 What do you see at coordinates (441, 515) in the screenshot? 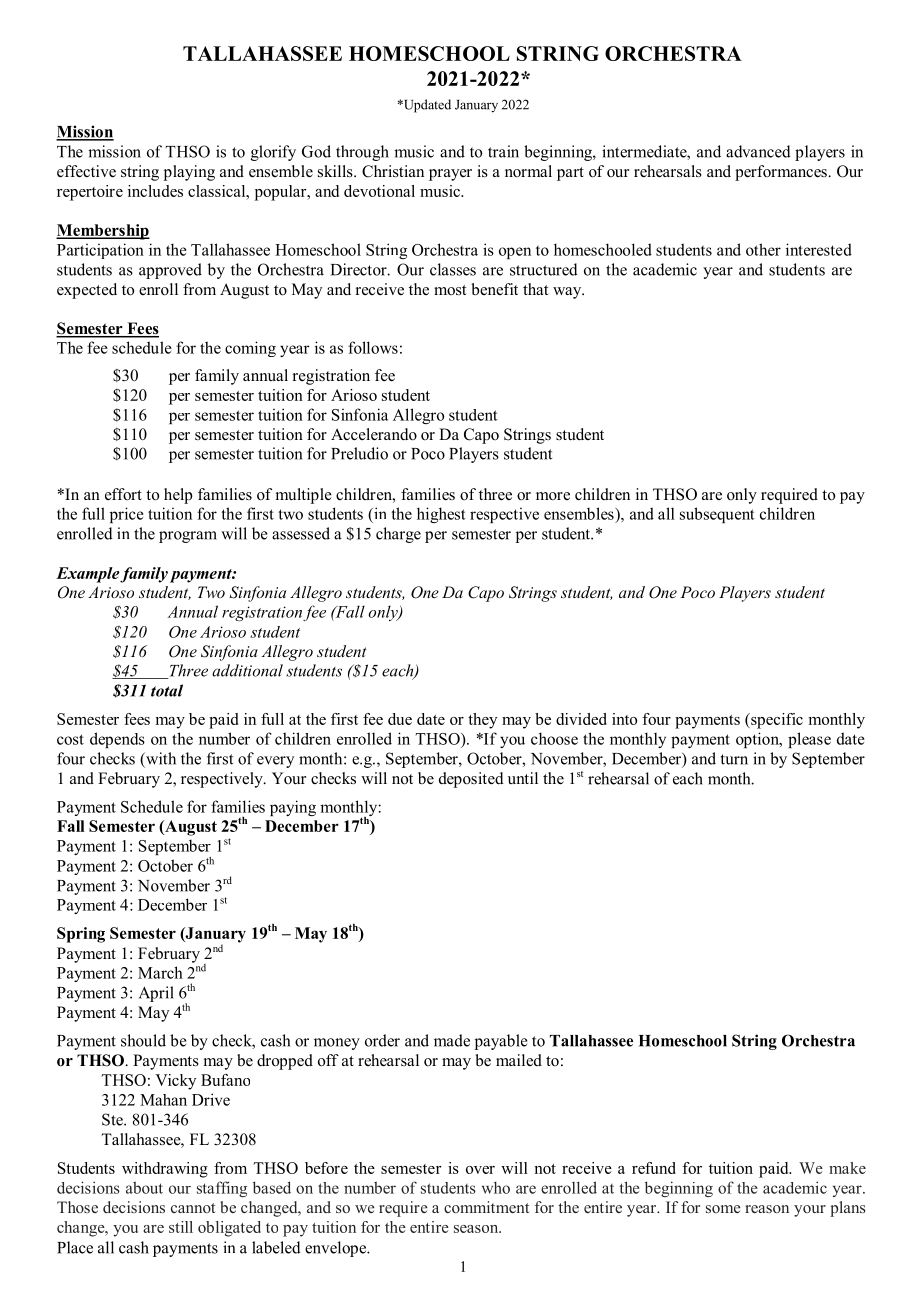
I see `highest` at bounding box center [441, 515].
